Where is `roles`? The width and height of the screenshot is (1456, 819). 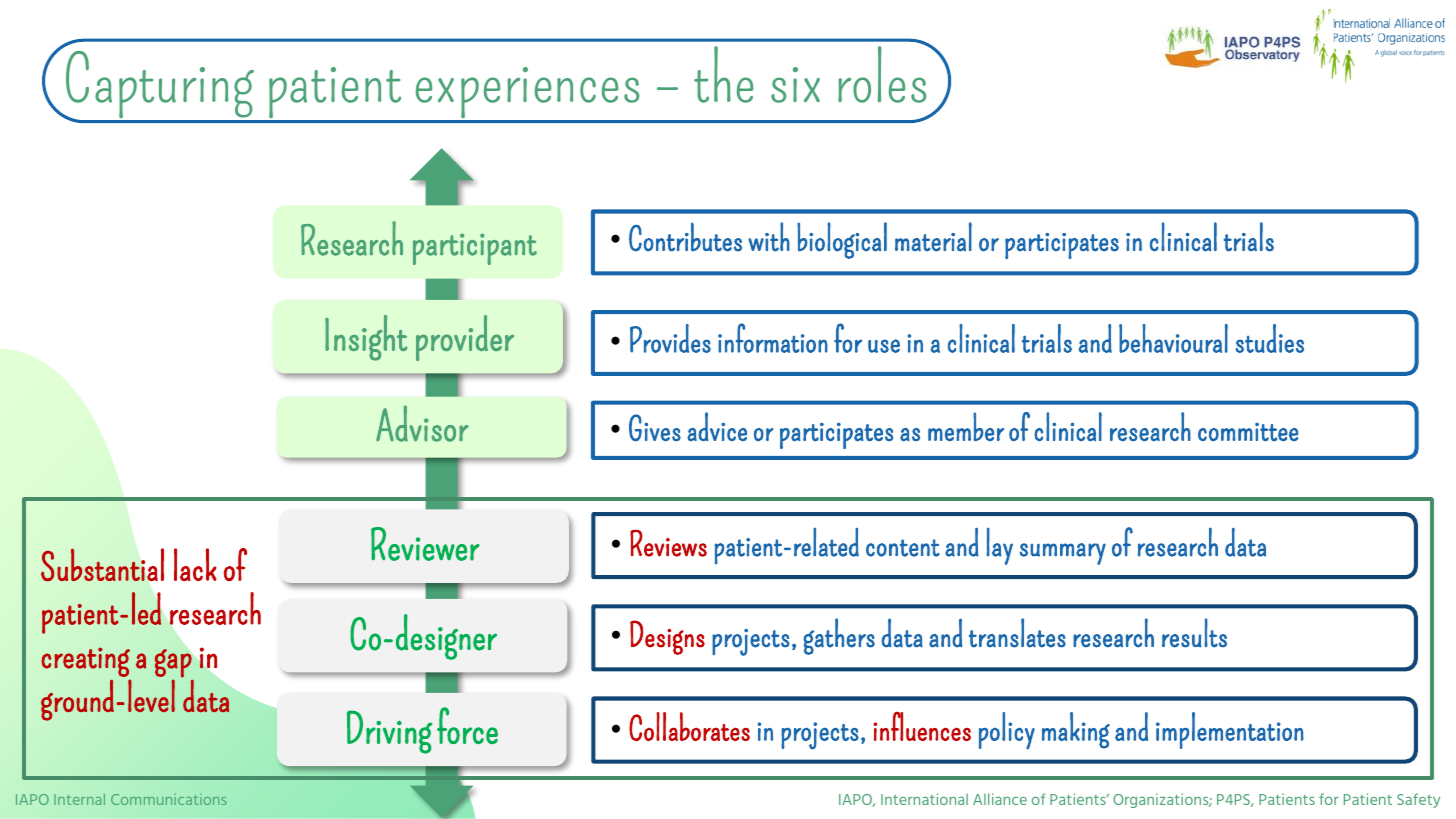
roles is located at coordinates (883, 73).
